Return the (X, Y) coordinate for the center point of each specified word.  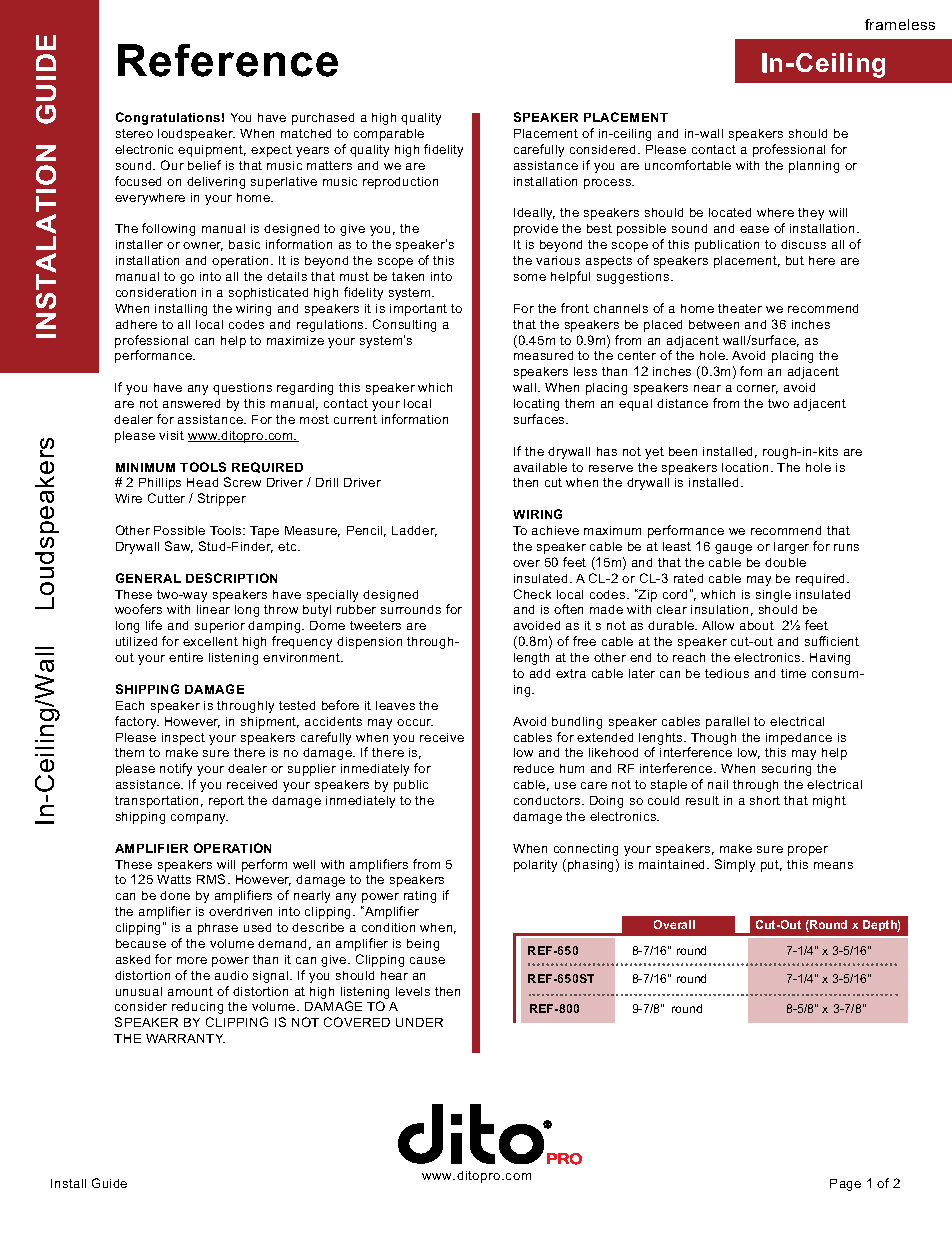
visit (171, 435)
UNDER (419, 1022)
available (540, 467)
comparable (389, 135)
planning (814, 167)
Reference (228, 60)
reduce (534, 768)
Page (845, 1185)
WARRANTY (185, 1038)
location (745, 467)
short (765, 800)
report (226, 802)
